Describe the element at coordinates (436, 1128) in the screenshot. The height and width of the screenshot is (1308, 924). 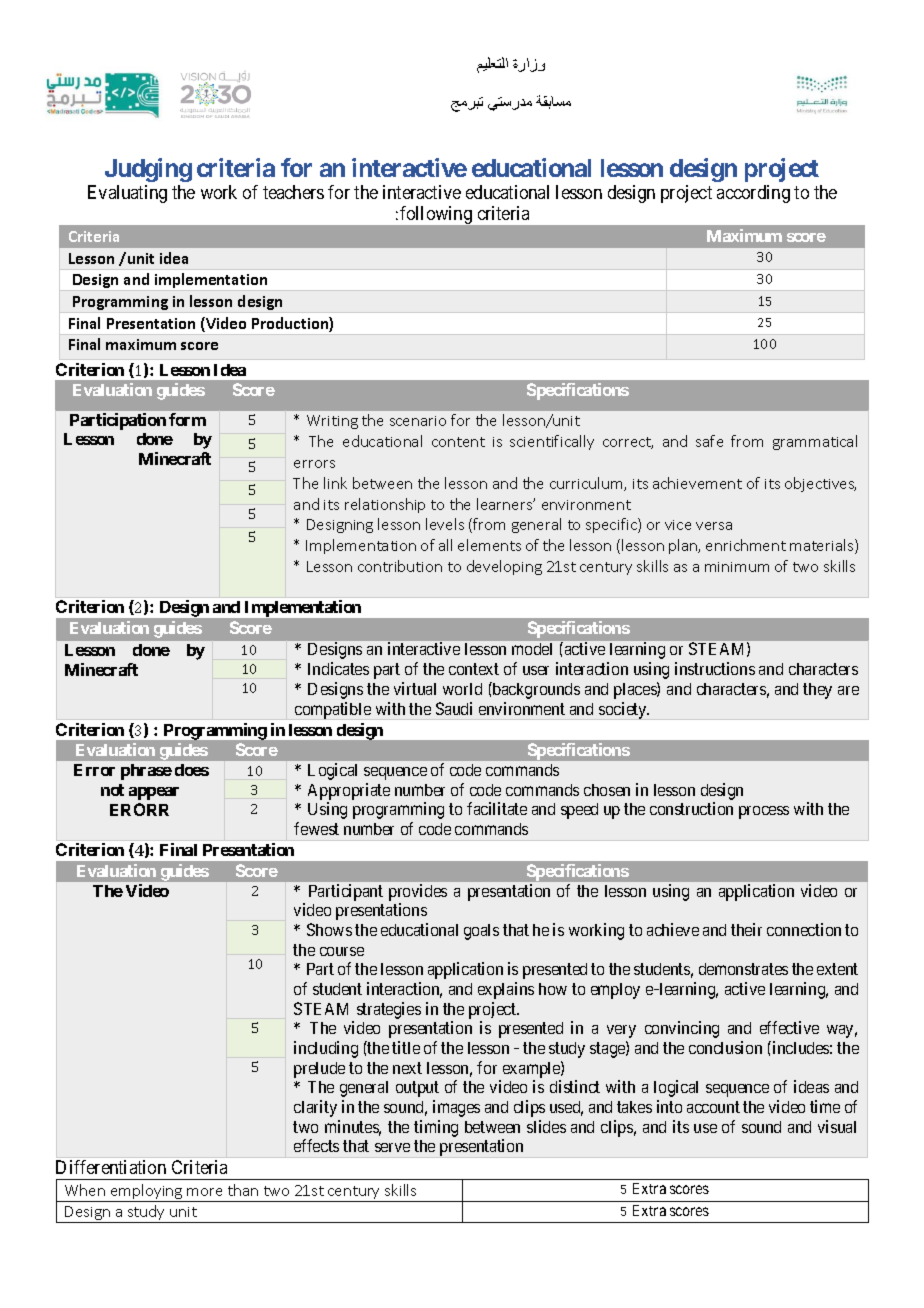
I see `timing` at that location.
